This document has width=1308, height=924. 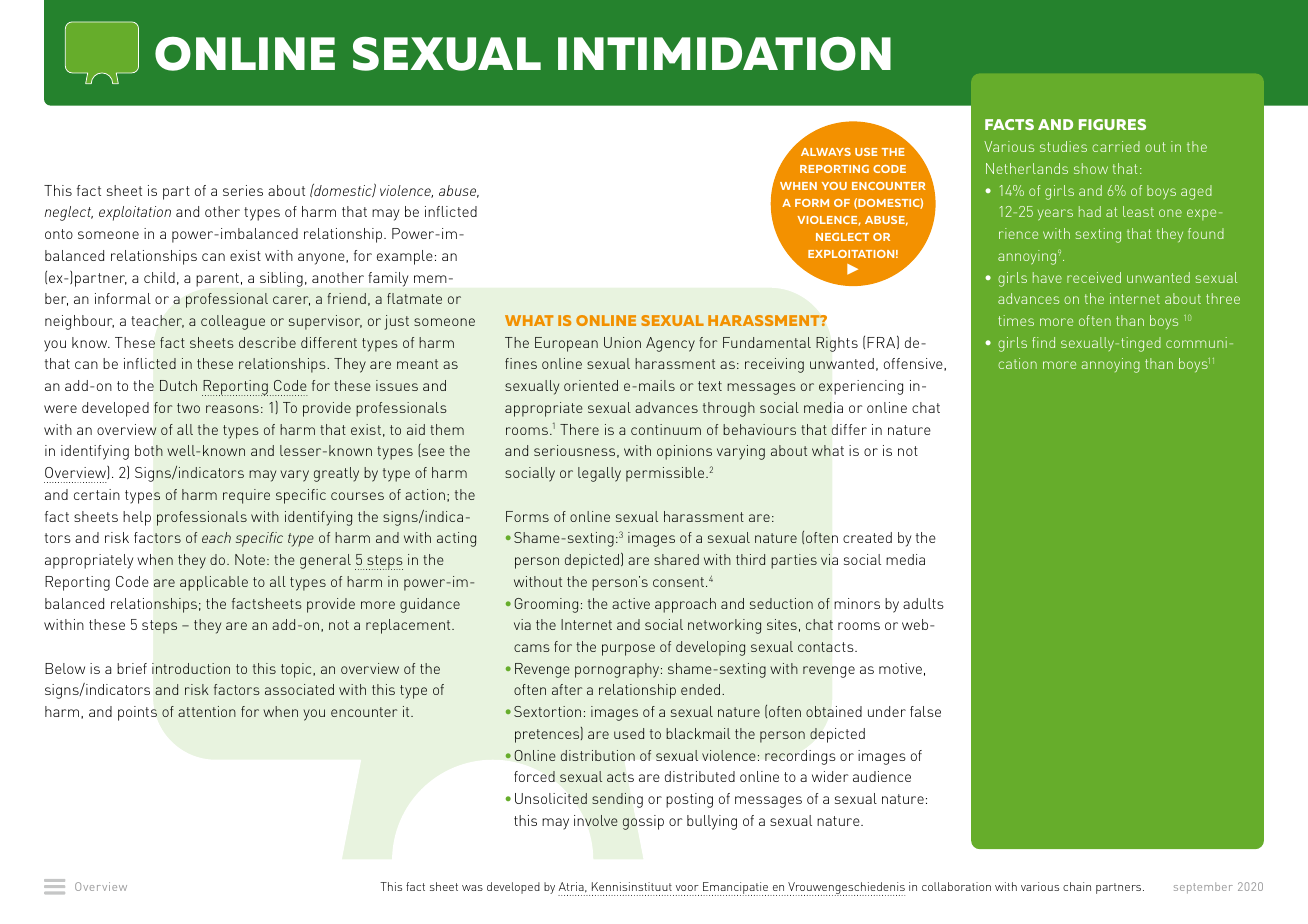 I want to click on introduction, so click(x=191, y=668).
